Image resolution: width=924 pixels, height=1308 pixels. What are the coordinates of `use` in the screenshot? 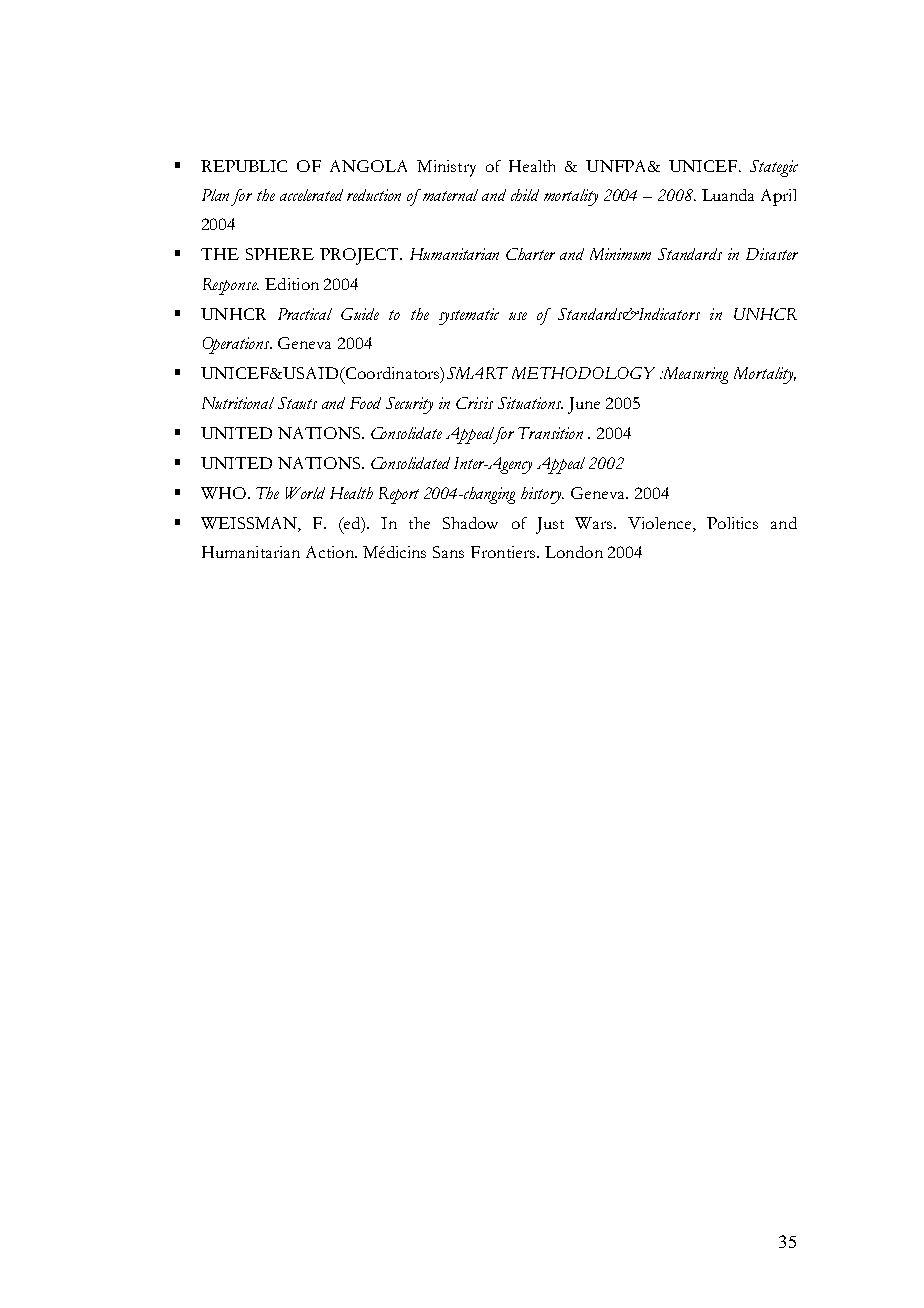 It's located at (518, 316).
